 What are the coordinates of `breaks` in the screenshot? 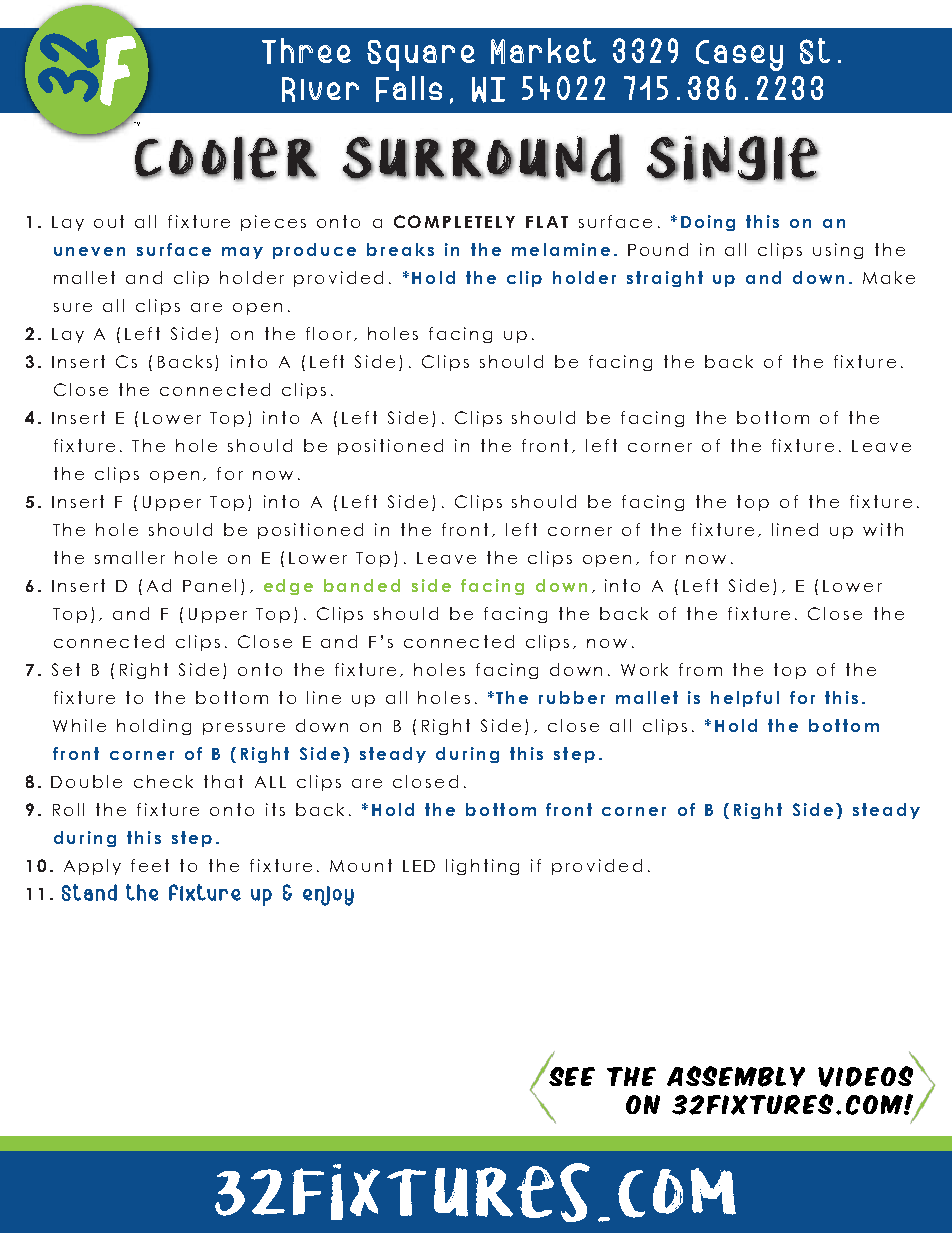 It's located at (400, 249).
